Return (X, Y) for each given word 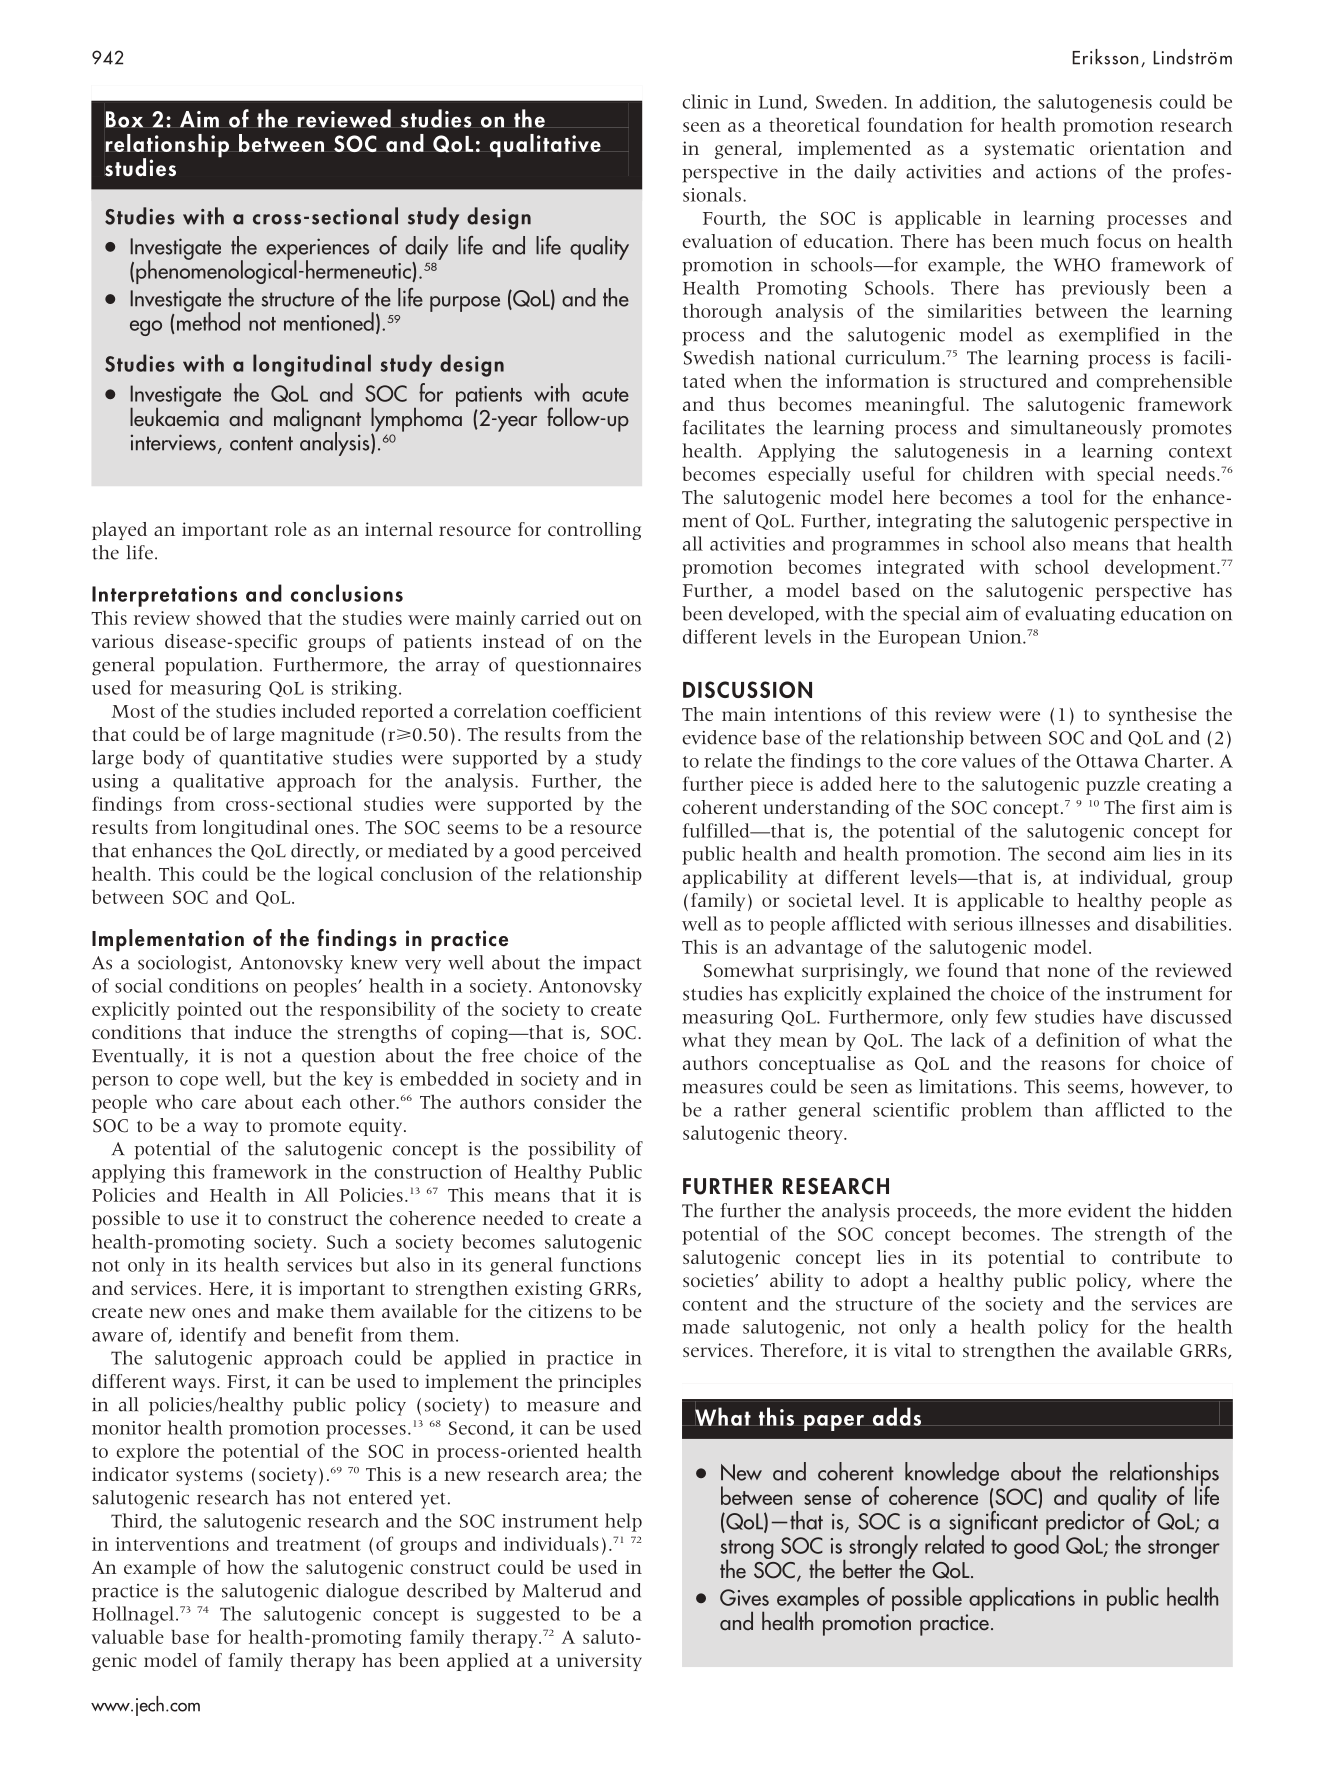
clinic (705, 101)
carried (550, 617)
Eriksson (1105, 57)
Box (125, 119)
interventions (172, 1544)
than (1064, 1109)
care (218, 1104)
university (599, 1662)
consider (570, 1101)
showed (229, 617)
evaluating (1070, 615)
